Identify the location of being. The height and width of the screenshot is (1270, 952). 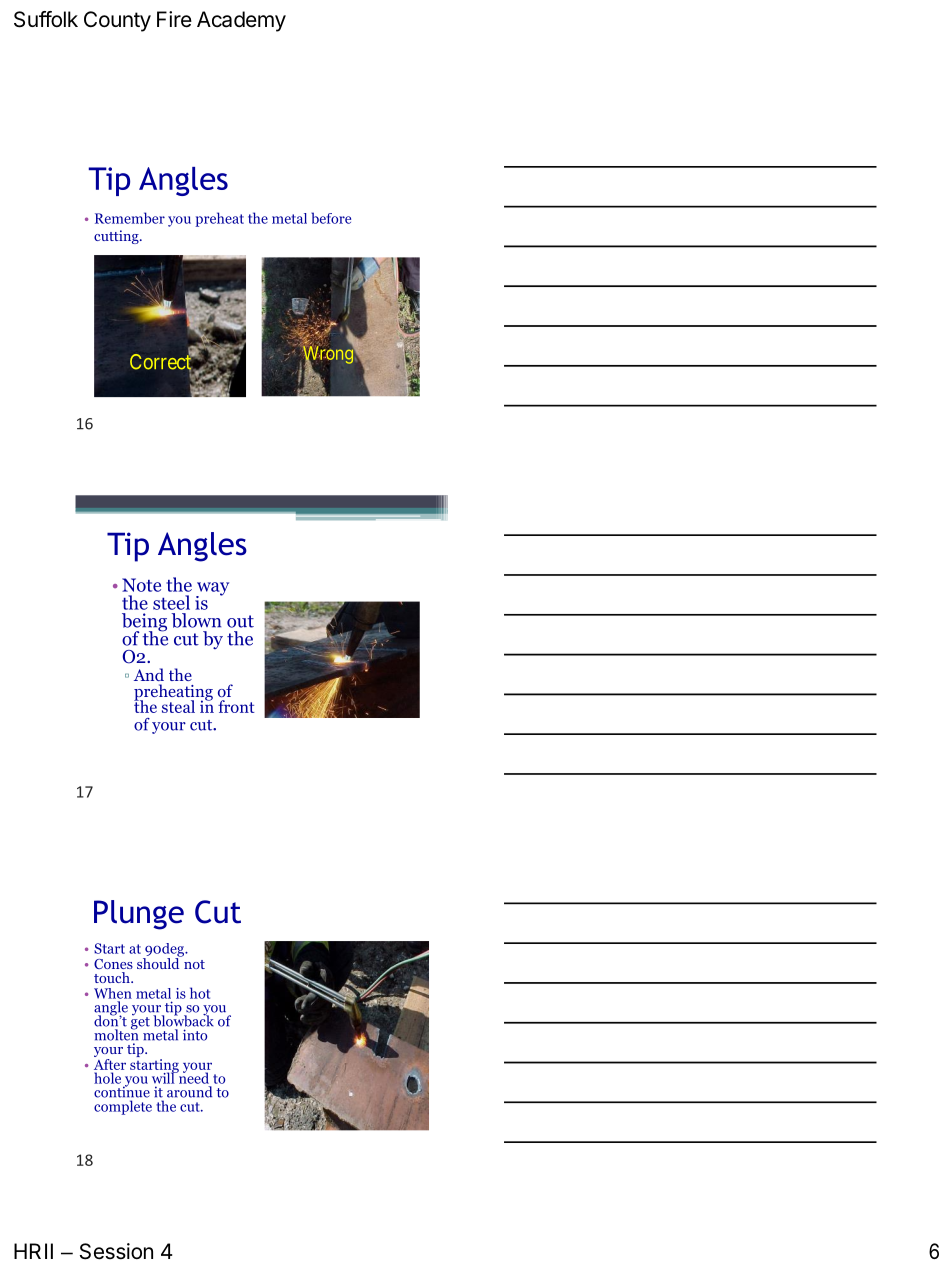
(144, 623).
